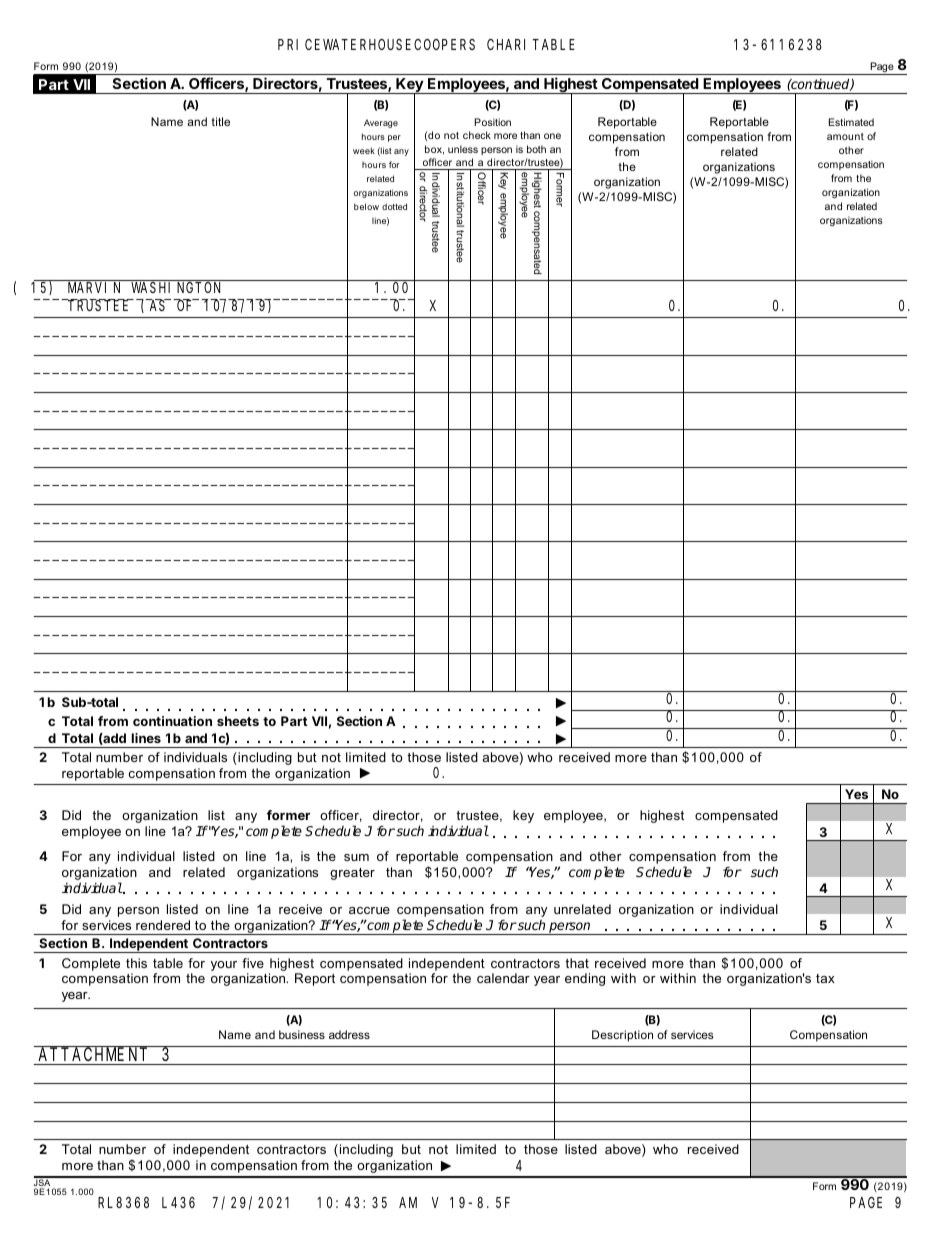 The height and width of the image is (1233, 952). What do you see at coordinates (577, 963) in the image?
I see `that` at bounding box center [577, 963].
